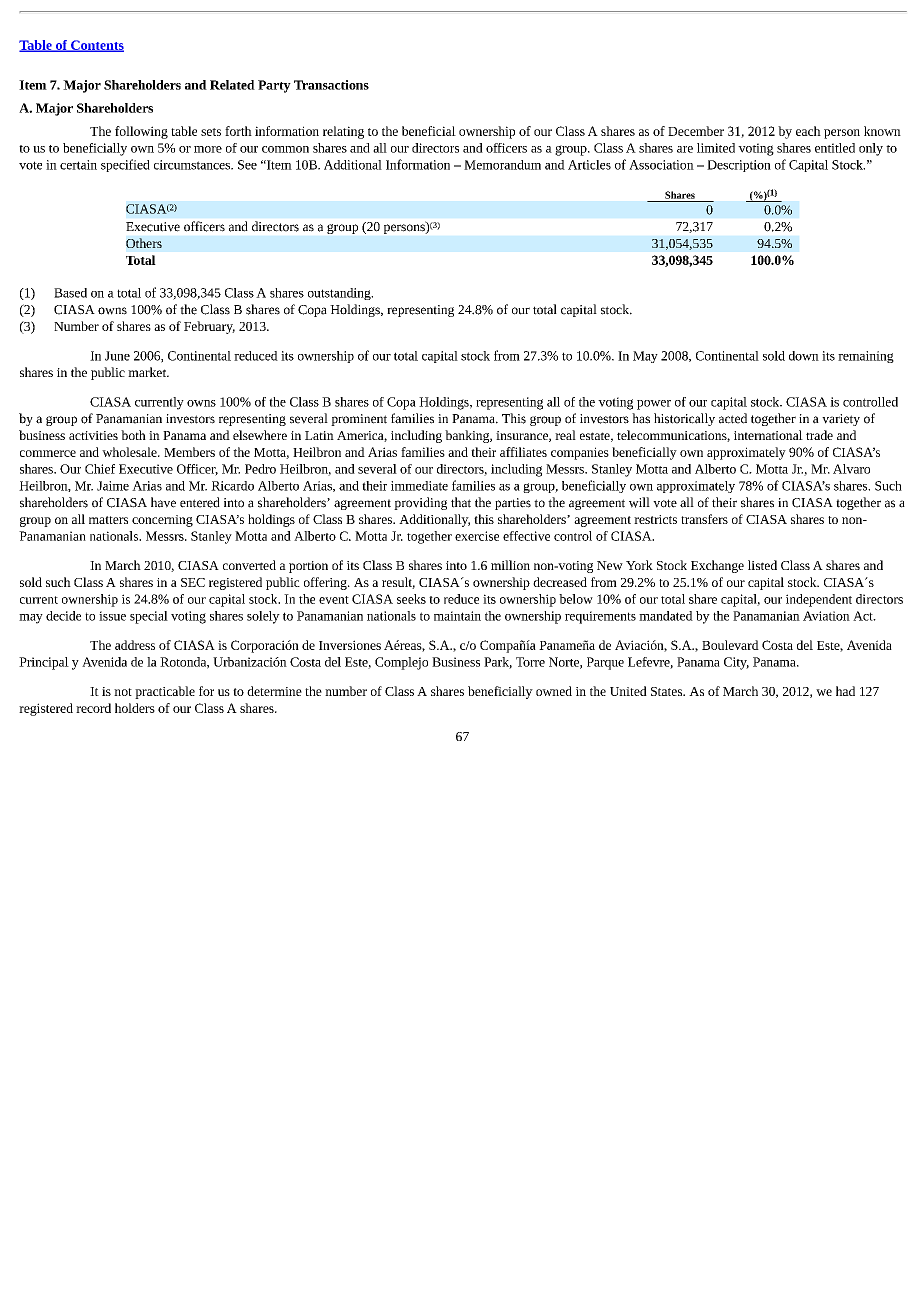 The width and height of the document is (924, 1308). I want to click on market, so click(148, 372).
